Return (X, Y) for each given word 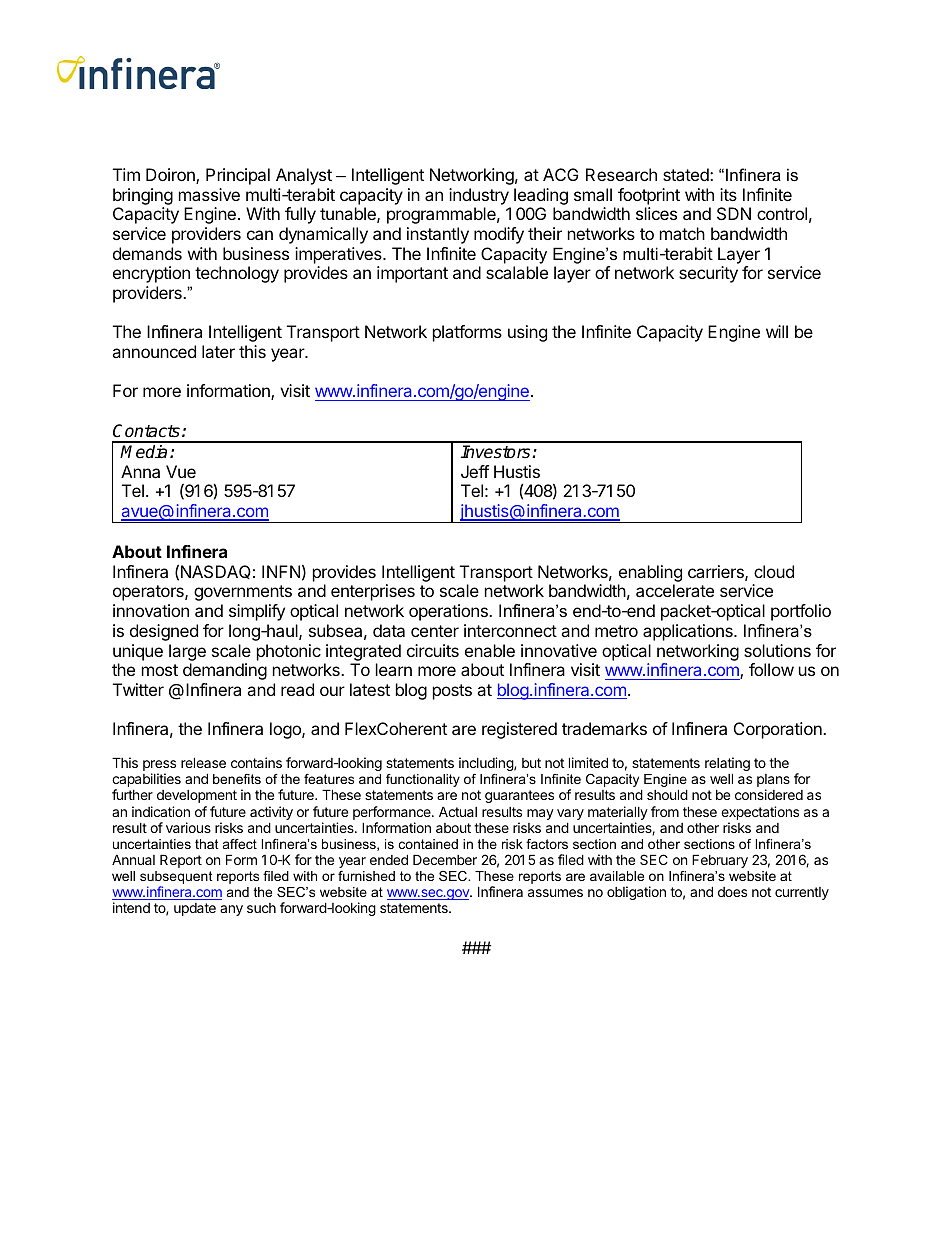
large (187, 652)
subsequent (176, 879)
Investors (497, 452)
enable (490, 650)
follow (771, 669)
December (445, 859)
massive (209, 194)
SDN (734, 213)
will (777, 331)
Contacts (146, 431)
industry (479, 196)
